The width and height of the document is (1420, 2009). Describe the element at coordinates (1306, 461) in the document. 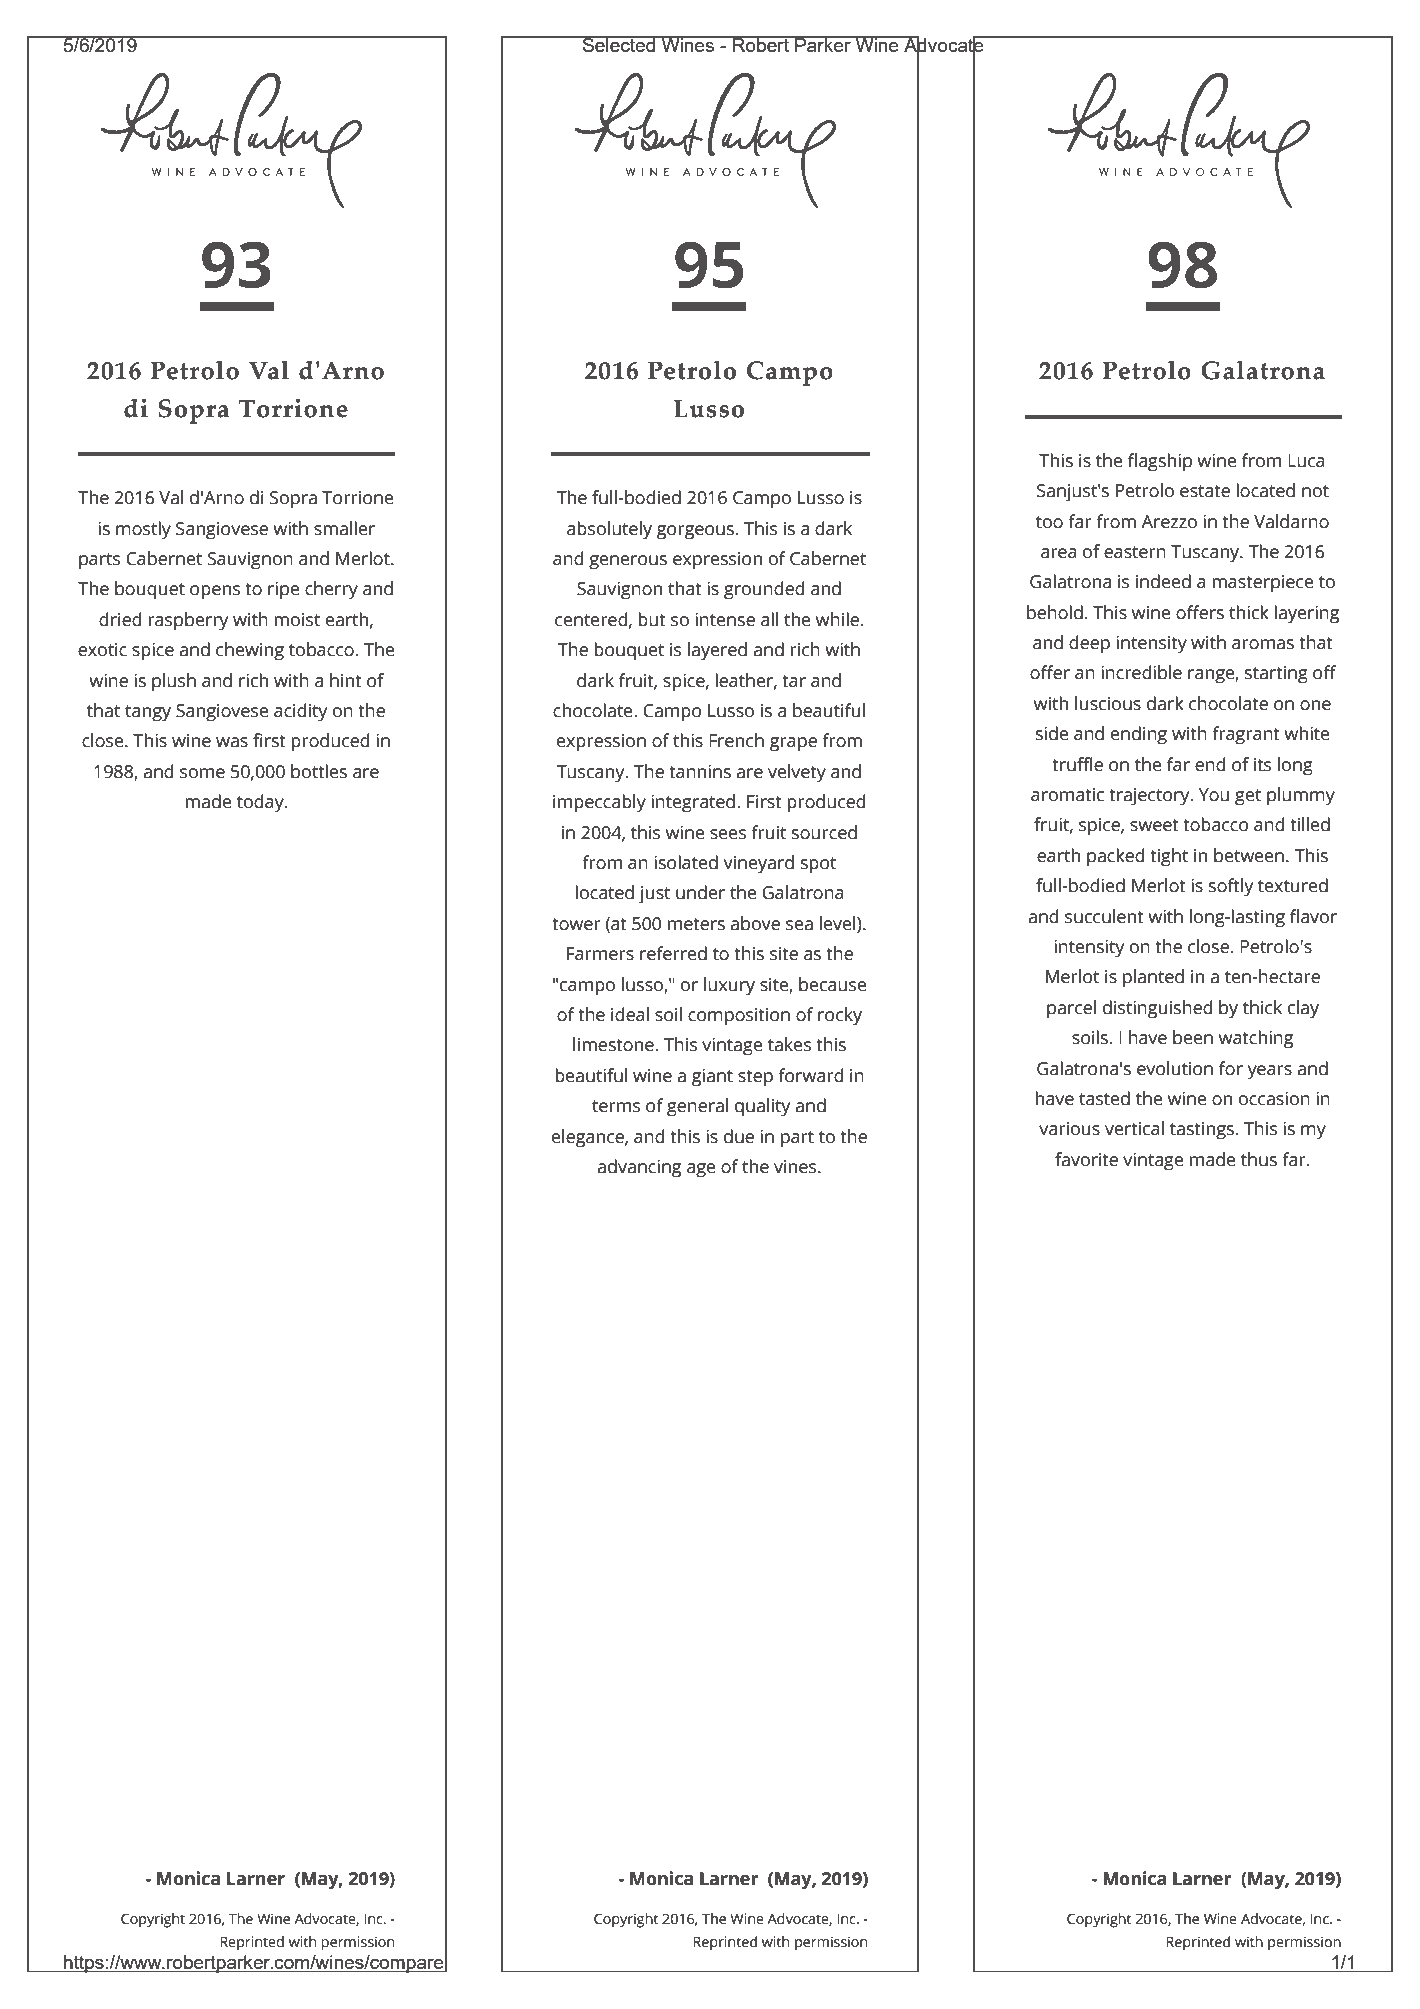

I see `Luca` at that location.
